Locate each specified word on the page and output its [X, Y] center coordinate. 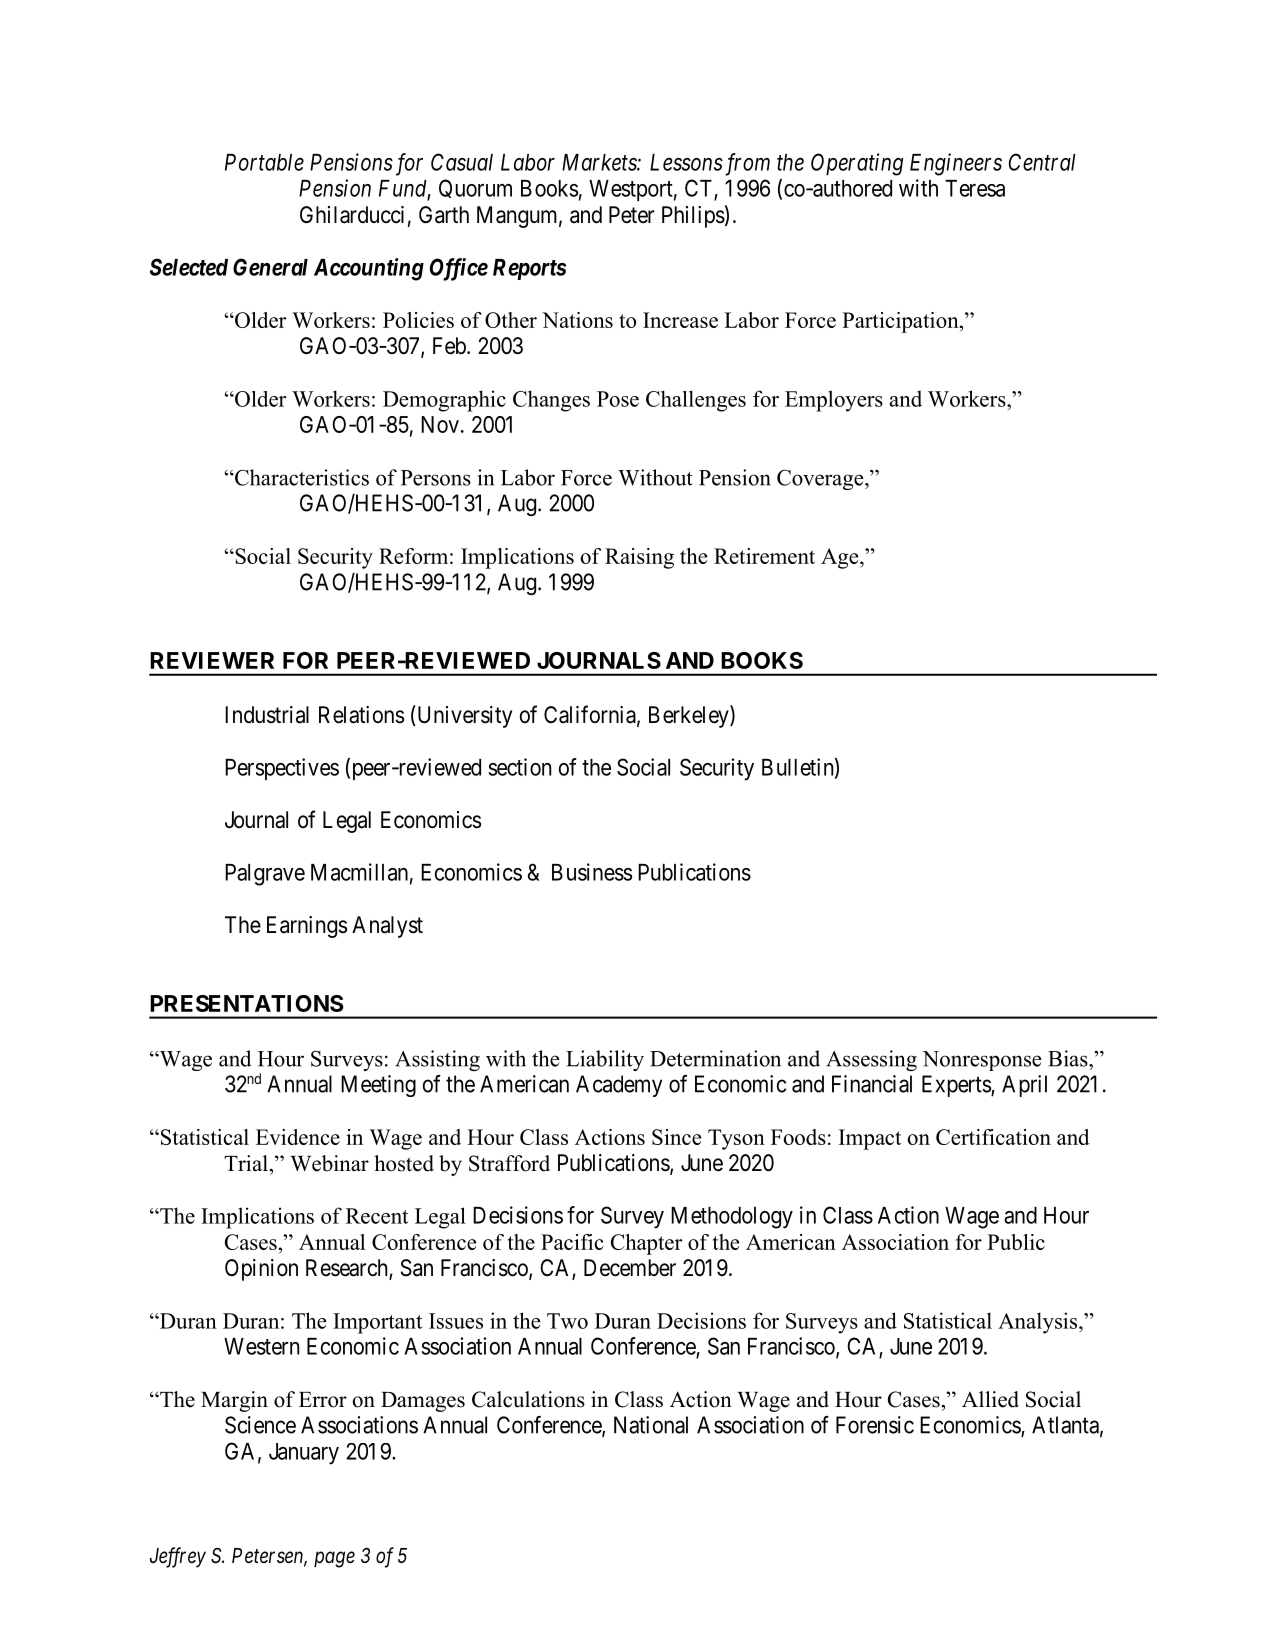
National [651, 1425]
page [334, 1560]
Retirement [764, 556]
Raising [639, 558]
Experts [957, 1086]
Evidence [298, 1137]
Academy [619, 1086]
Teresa [975, 188]
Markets [600, 162]
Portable [264, 162]
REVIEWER [212, 660]
